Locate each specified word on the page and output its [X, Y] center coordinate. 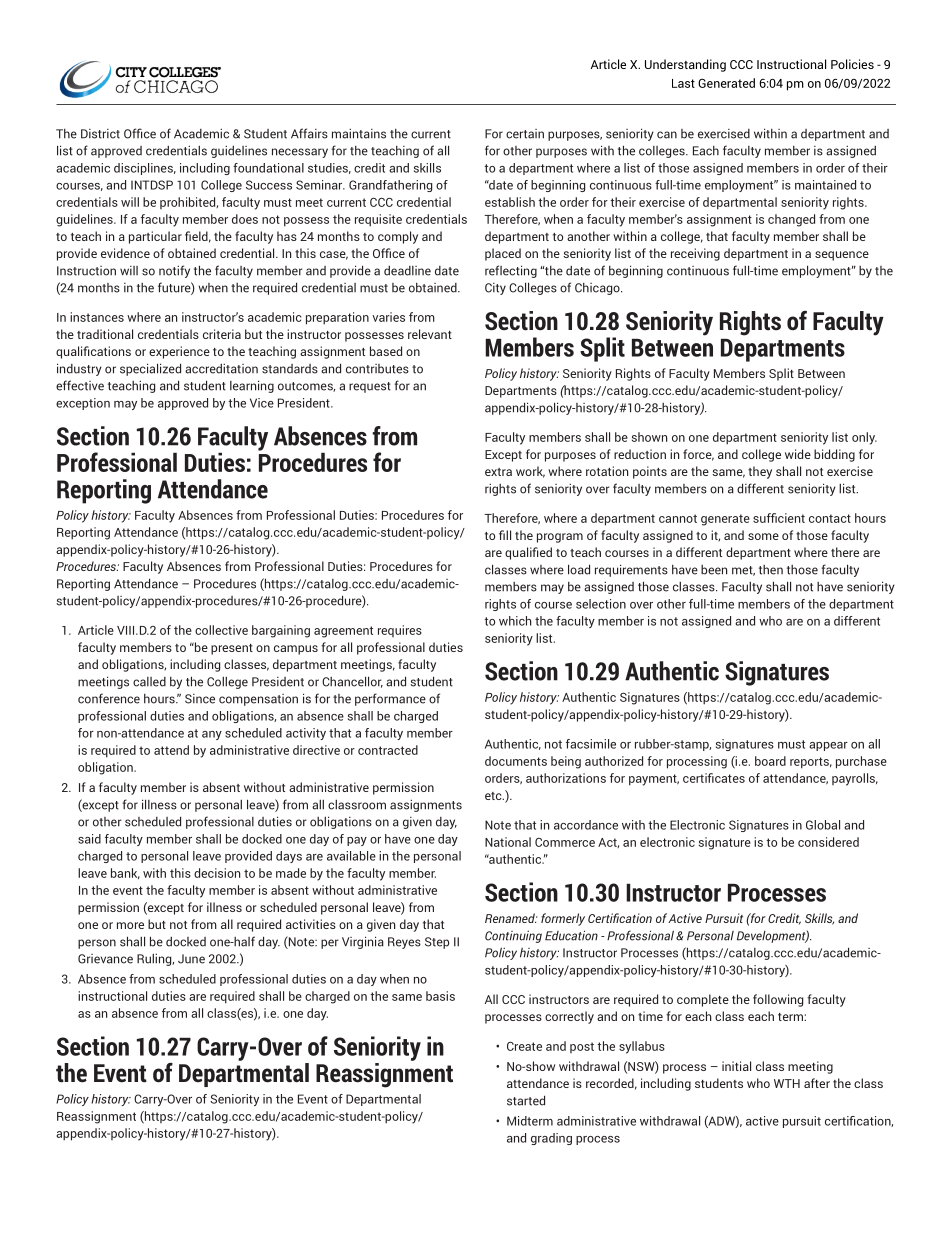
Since [200, 699]
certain [525, 134]
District [100, 134]
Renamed [511, 918]
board [770, 761]
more [130, 925]
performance [390, 699]
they [760, 472]
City [495, 289]
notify [174, 271]
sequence [842, 256]
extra [498, 472]
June [191, 959]
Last [683, 83]
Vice [262, 403]
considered [828, 842]
